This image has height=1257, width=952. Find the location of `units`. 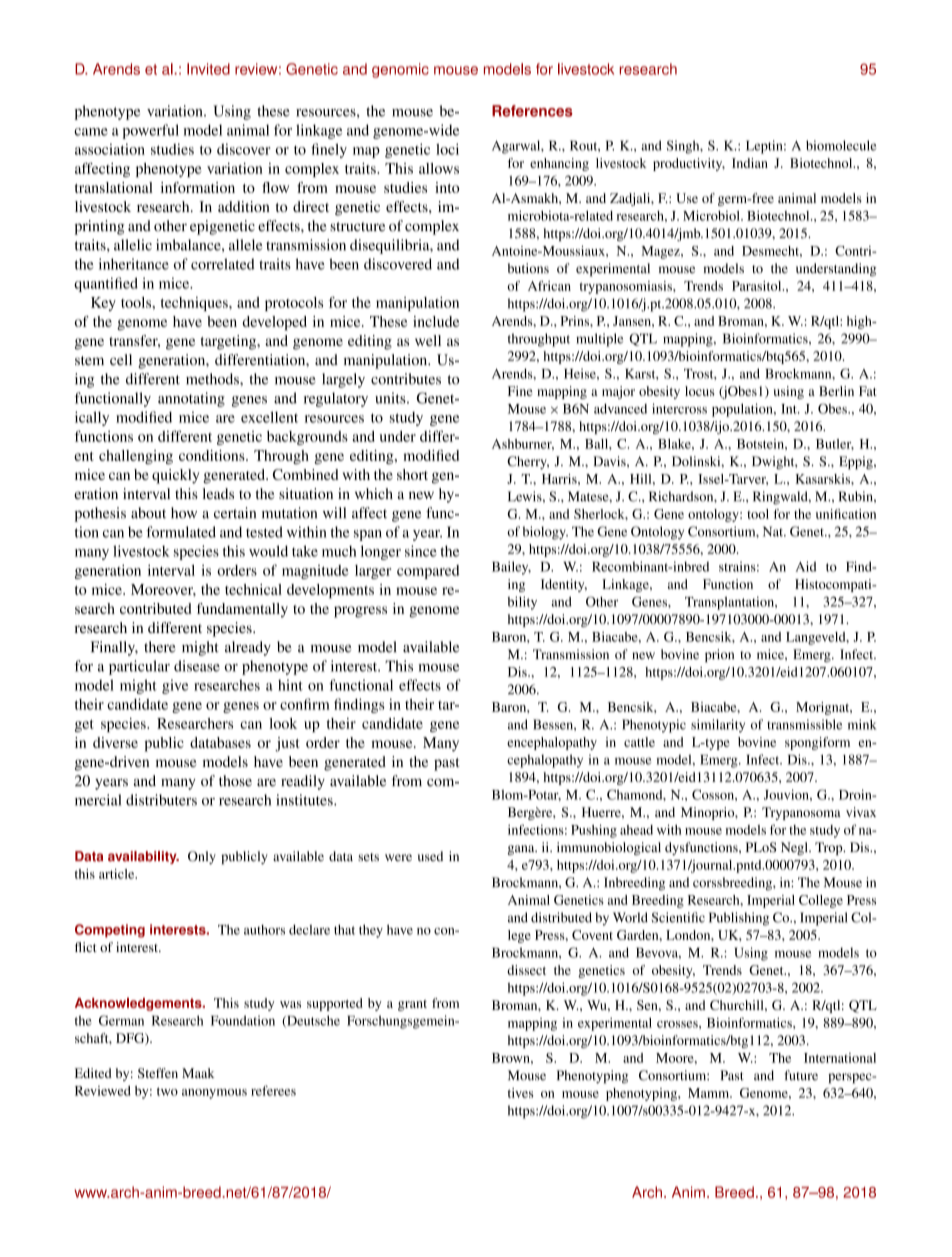

units is located at coordinates (391, 398).
